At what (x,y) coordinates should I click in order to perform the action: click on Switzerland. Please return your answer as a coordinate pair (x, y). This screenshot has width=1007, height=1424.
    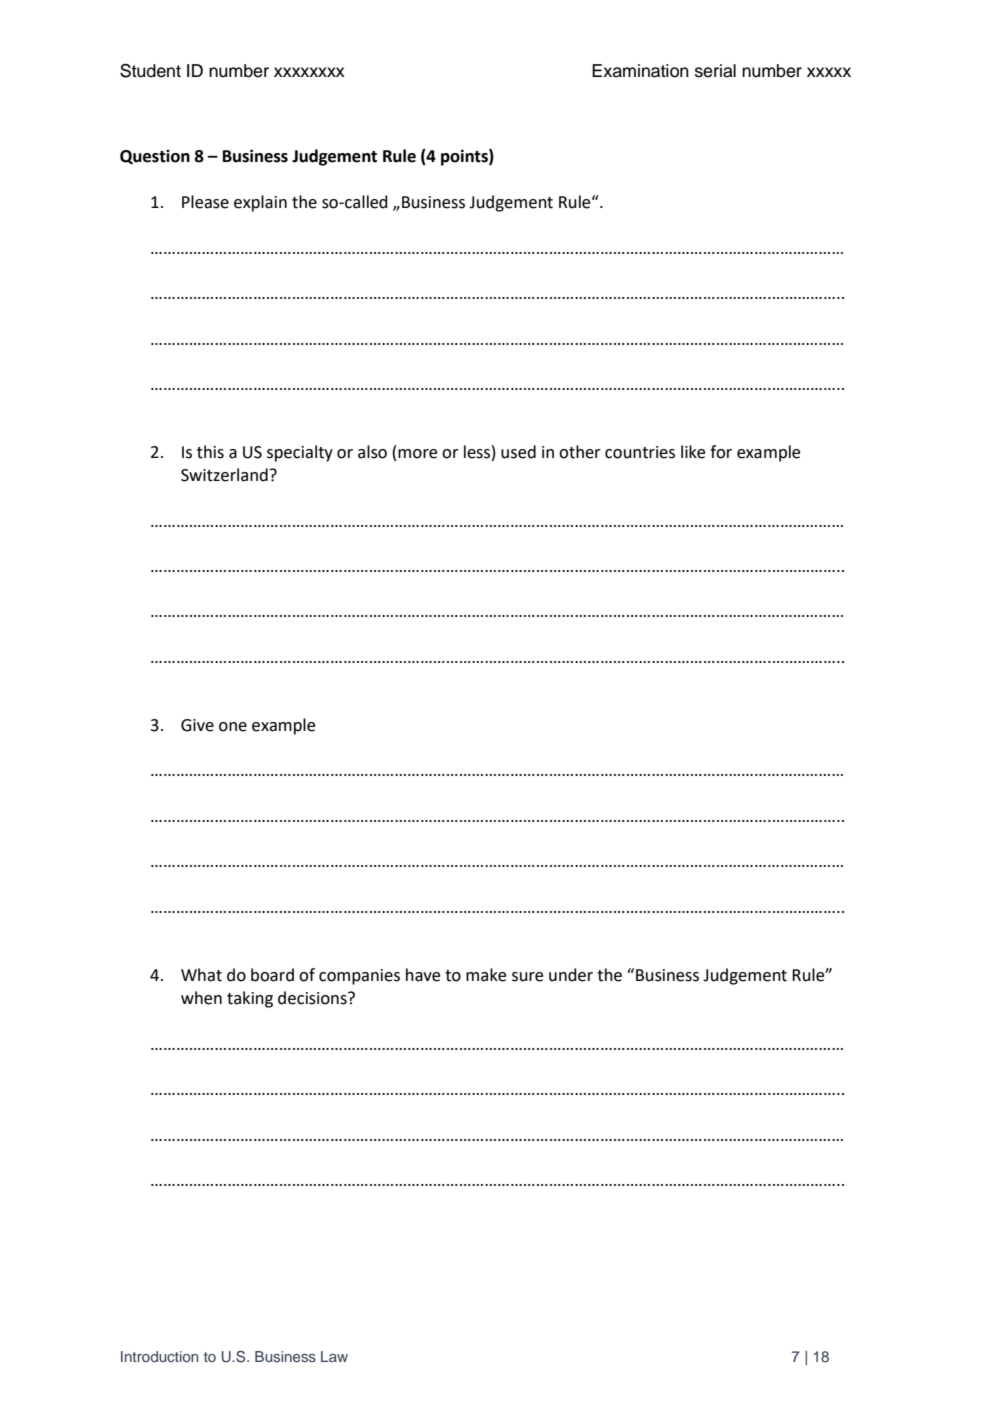
    Looking at the image, I should click on (224, 475).
